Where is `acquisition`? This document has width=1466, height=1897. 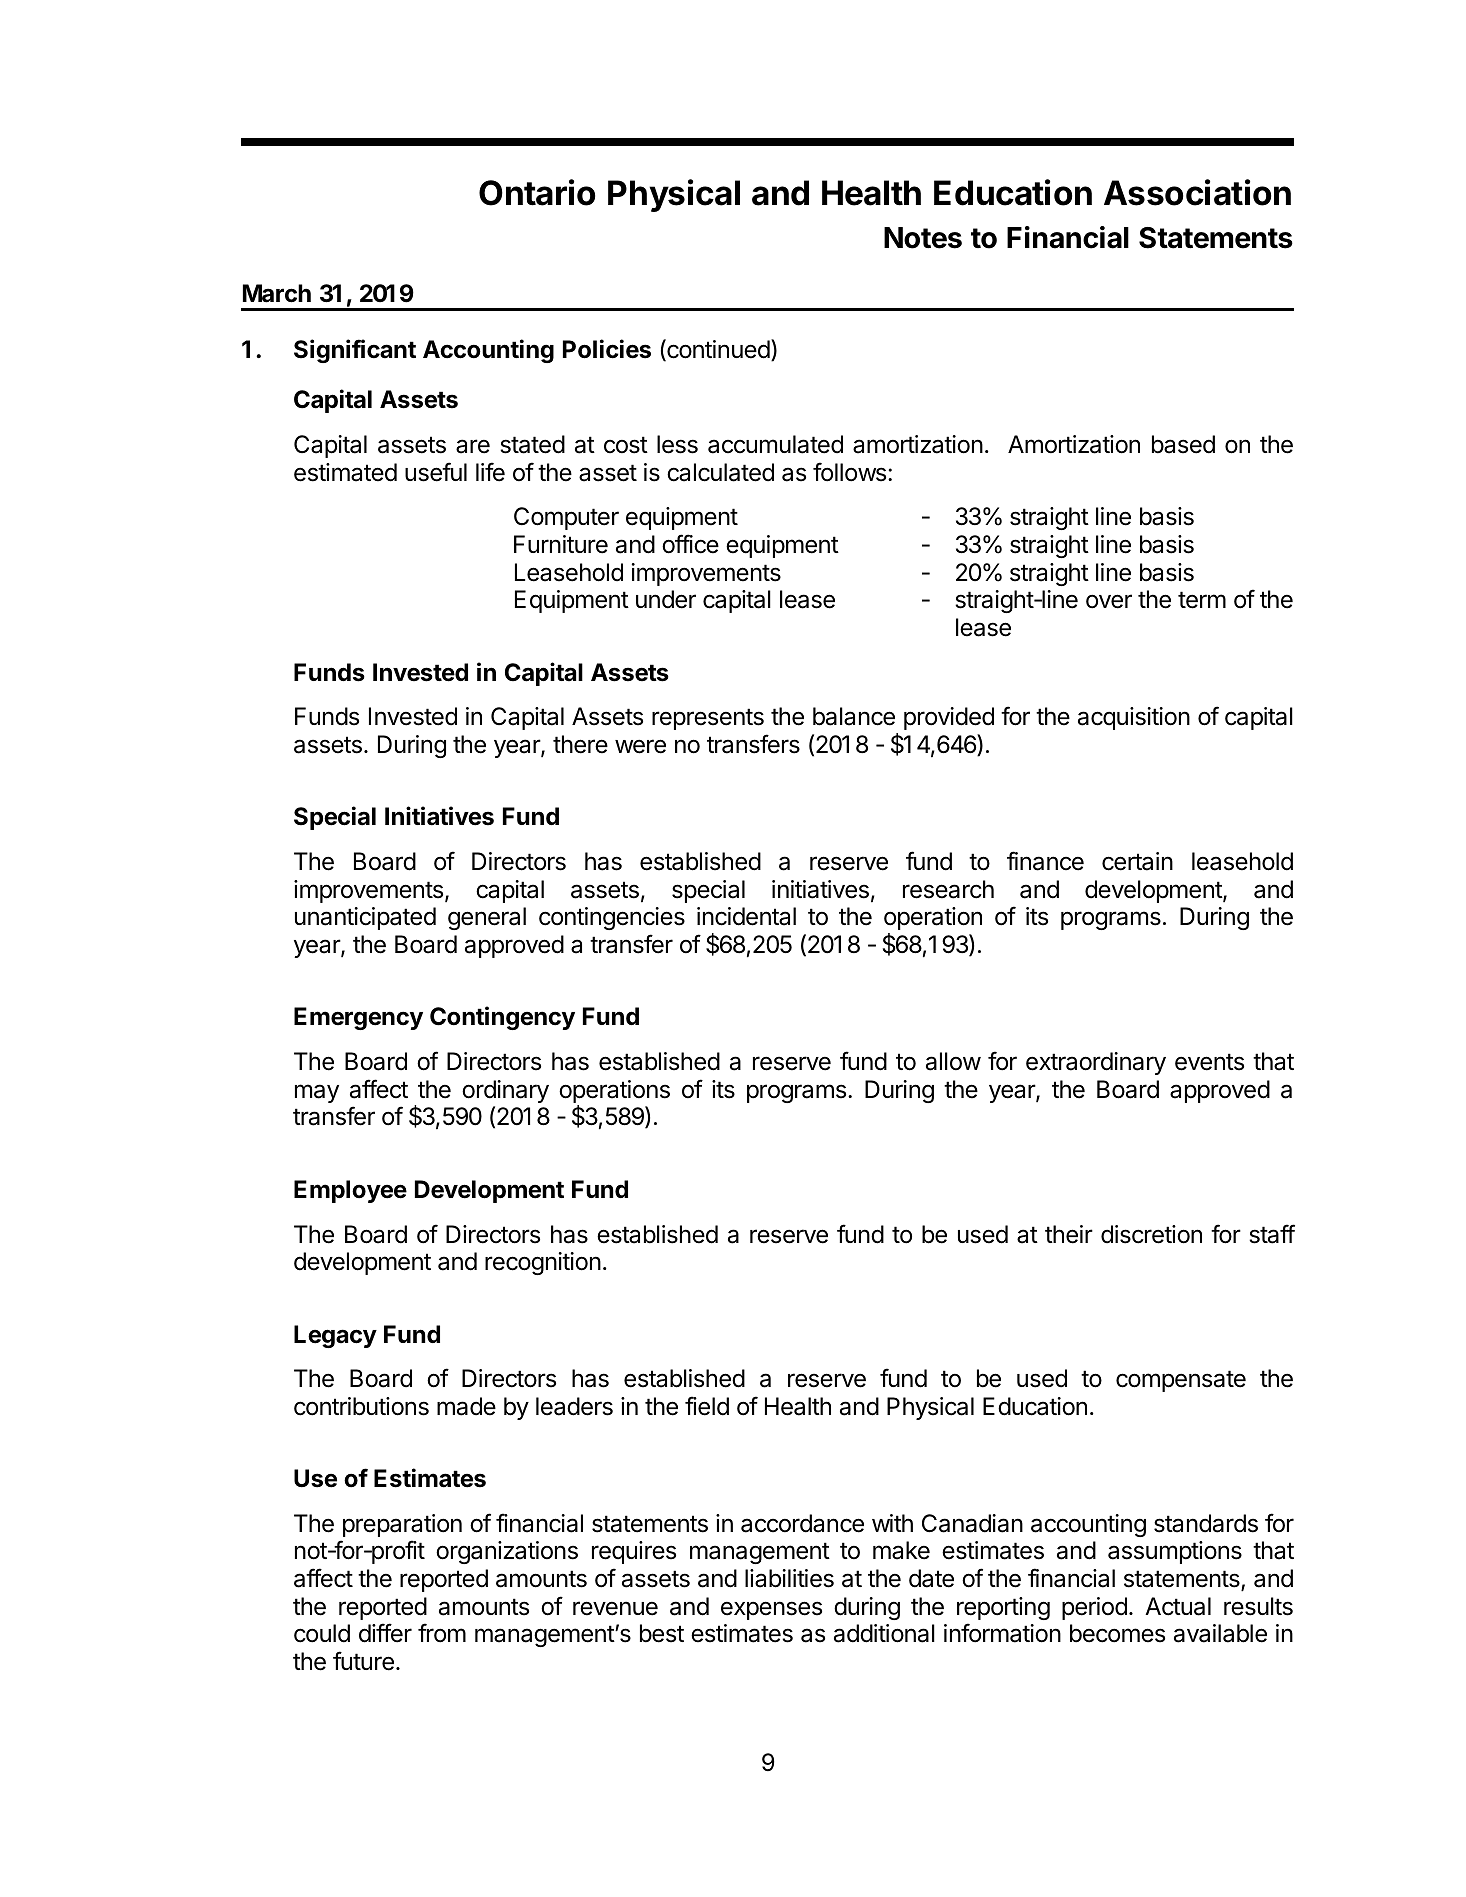 acquisition is located at coordinates (1134, 718).
